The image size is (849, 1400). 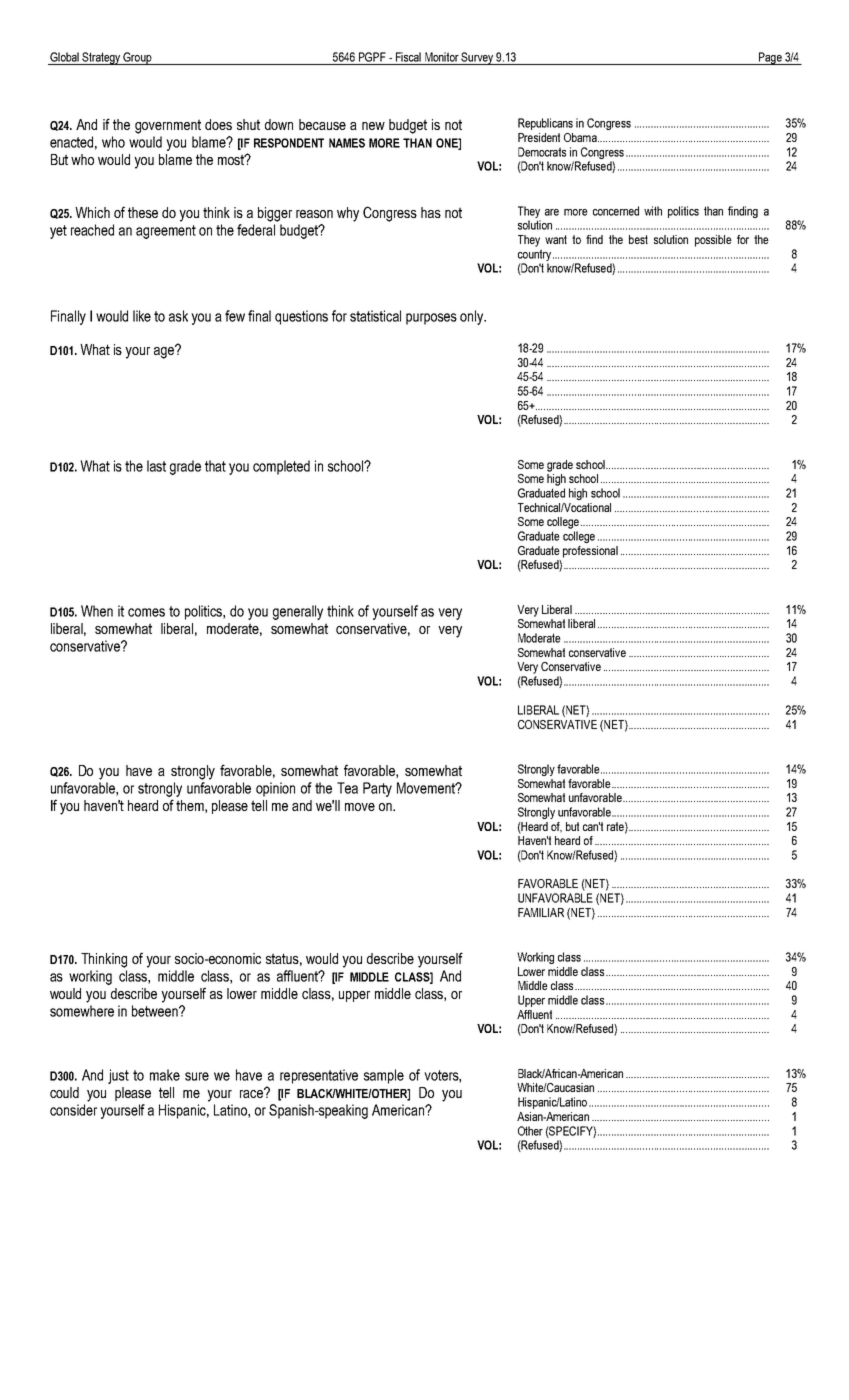 What do you see at coordinates (165, 1075) in the document?
I see `make` at bounding box center [165, 1075].
